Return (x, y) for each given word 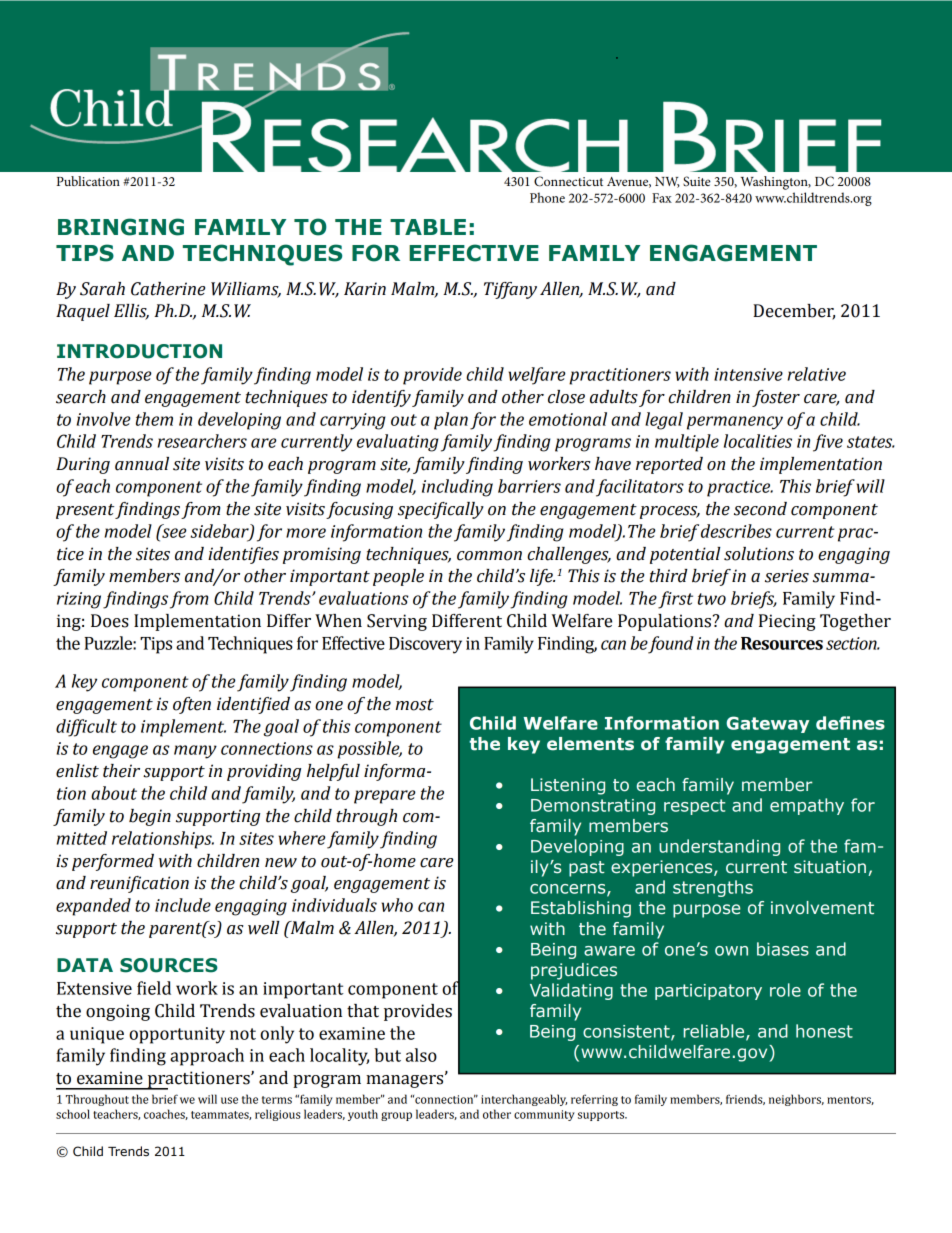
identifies (243, 555)
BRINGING (121, 227)
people (398, 577)
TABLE (428, 227)
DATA (85, 965)
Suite (697, 181)
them (154, 419)
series (787, 576)
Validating (571, 991)
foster (776, 398)
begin (150, 817)
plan (451, 421)
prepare (384, 797)
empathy (807, 806)
